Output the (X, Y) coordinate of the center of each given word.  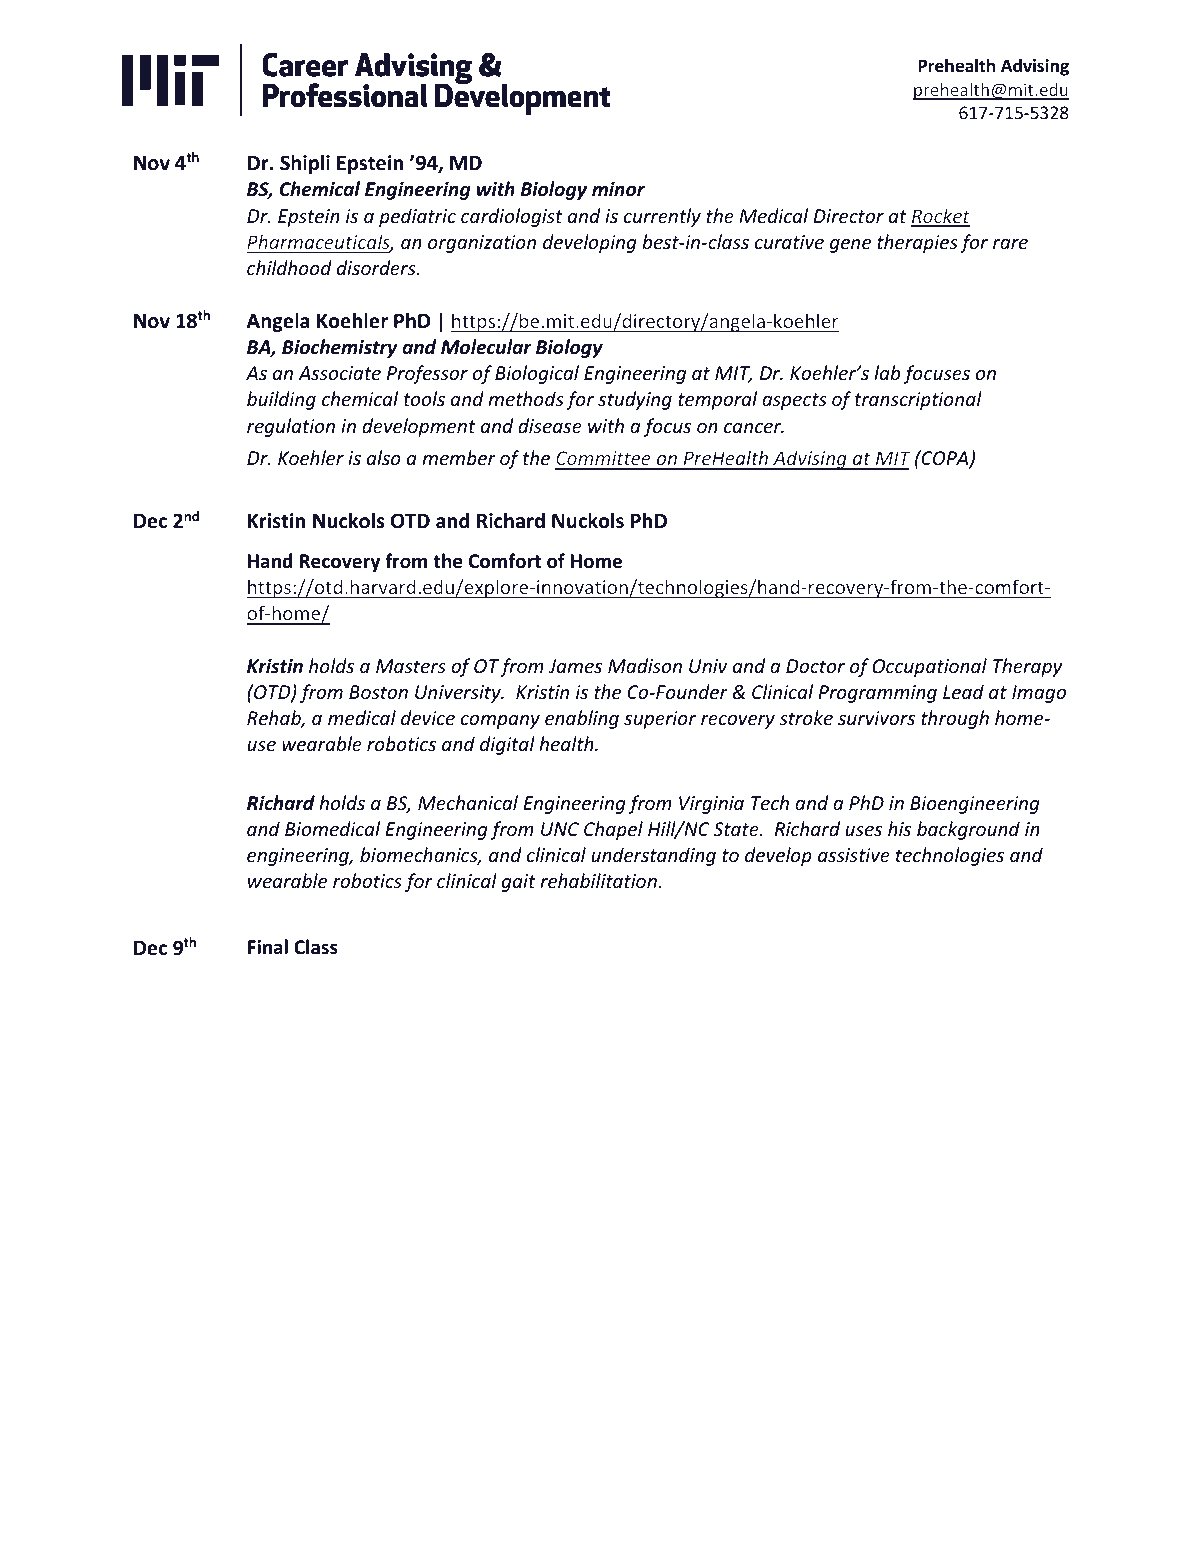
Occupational (929, 667)
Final (268, 947)
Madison (645, 665)
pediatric (417, 217)
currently (662, 217)
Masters (411, 666)
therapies (917, 243)
